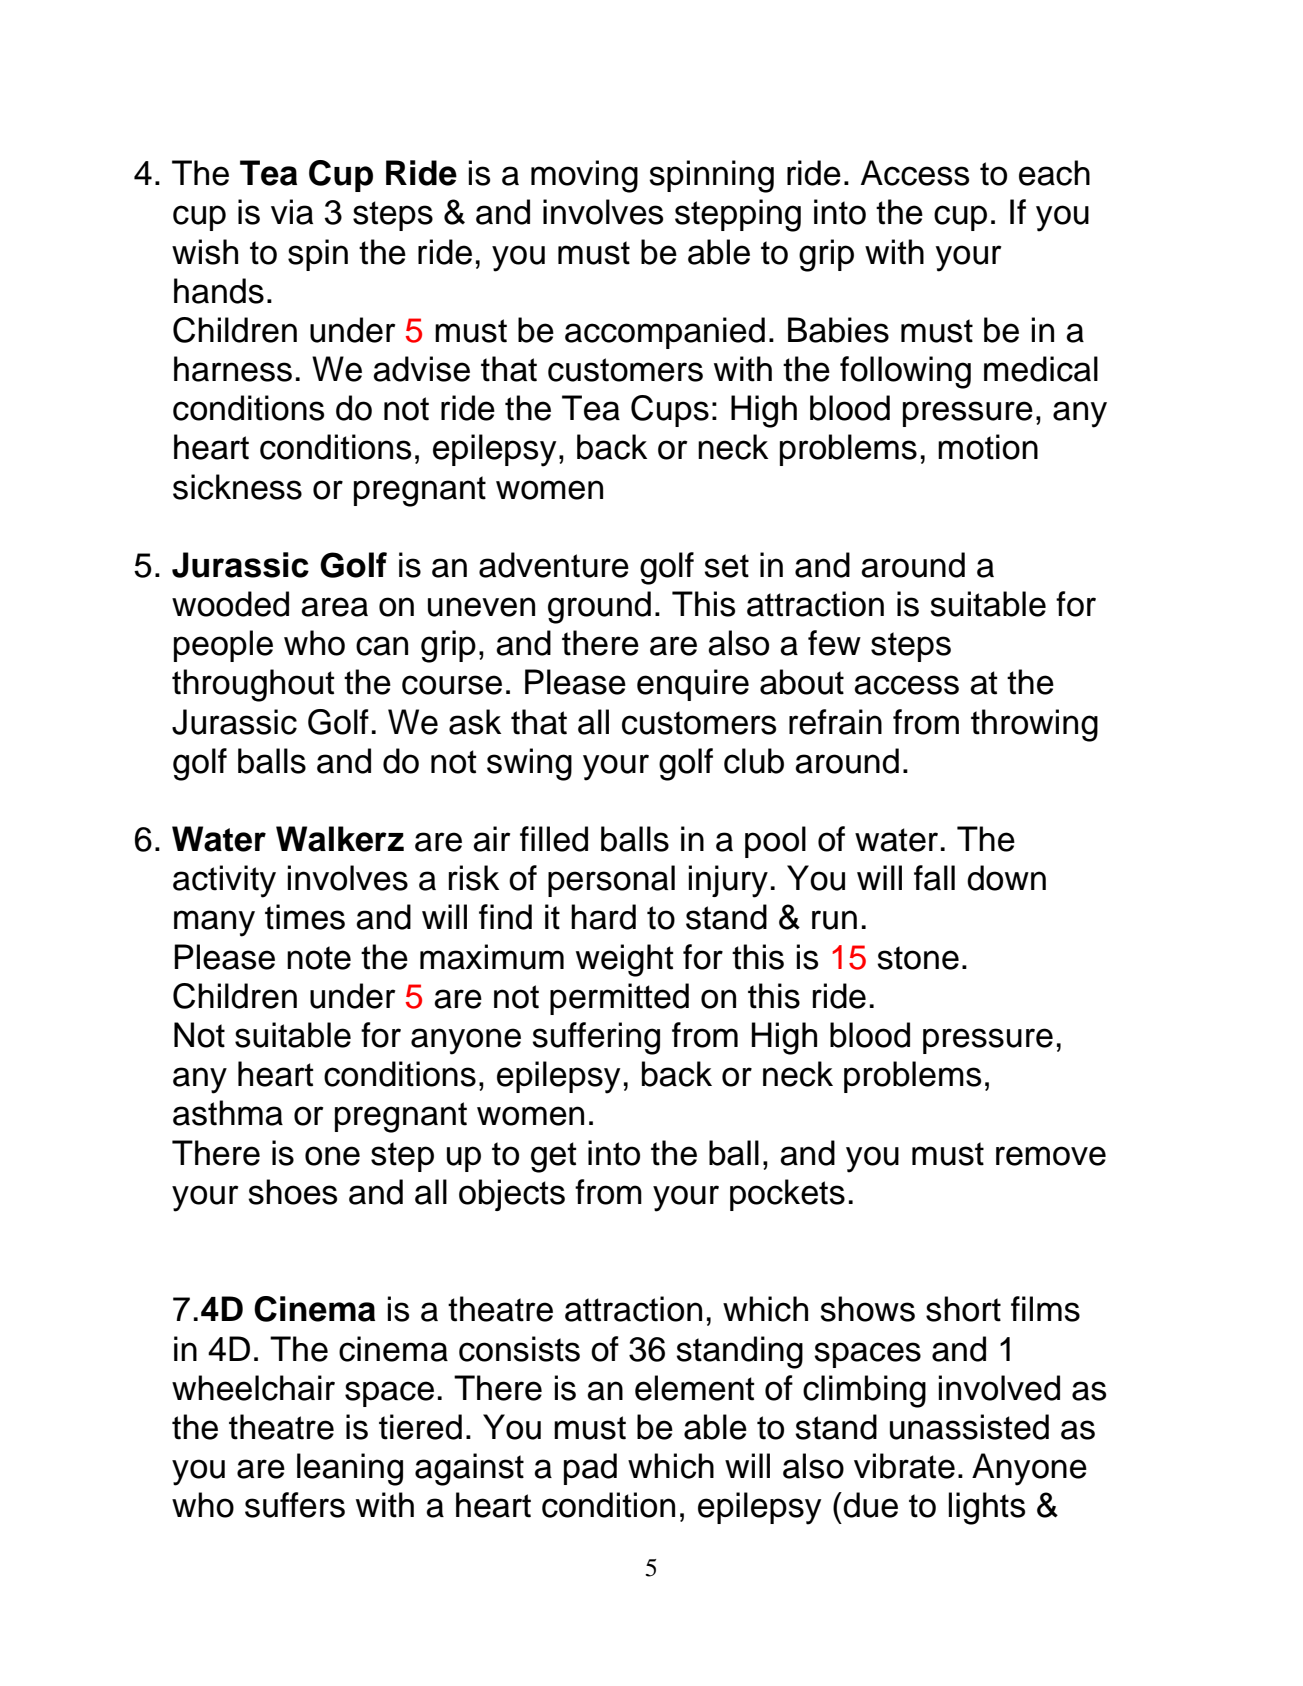 The height and width of the screenshot is (1686, 1303). What do you see at coordinates (1051, 1156) in the screenshot?
I see `remove` at bounding box center [1051, 1156].
